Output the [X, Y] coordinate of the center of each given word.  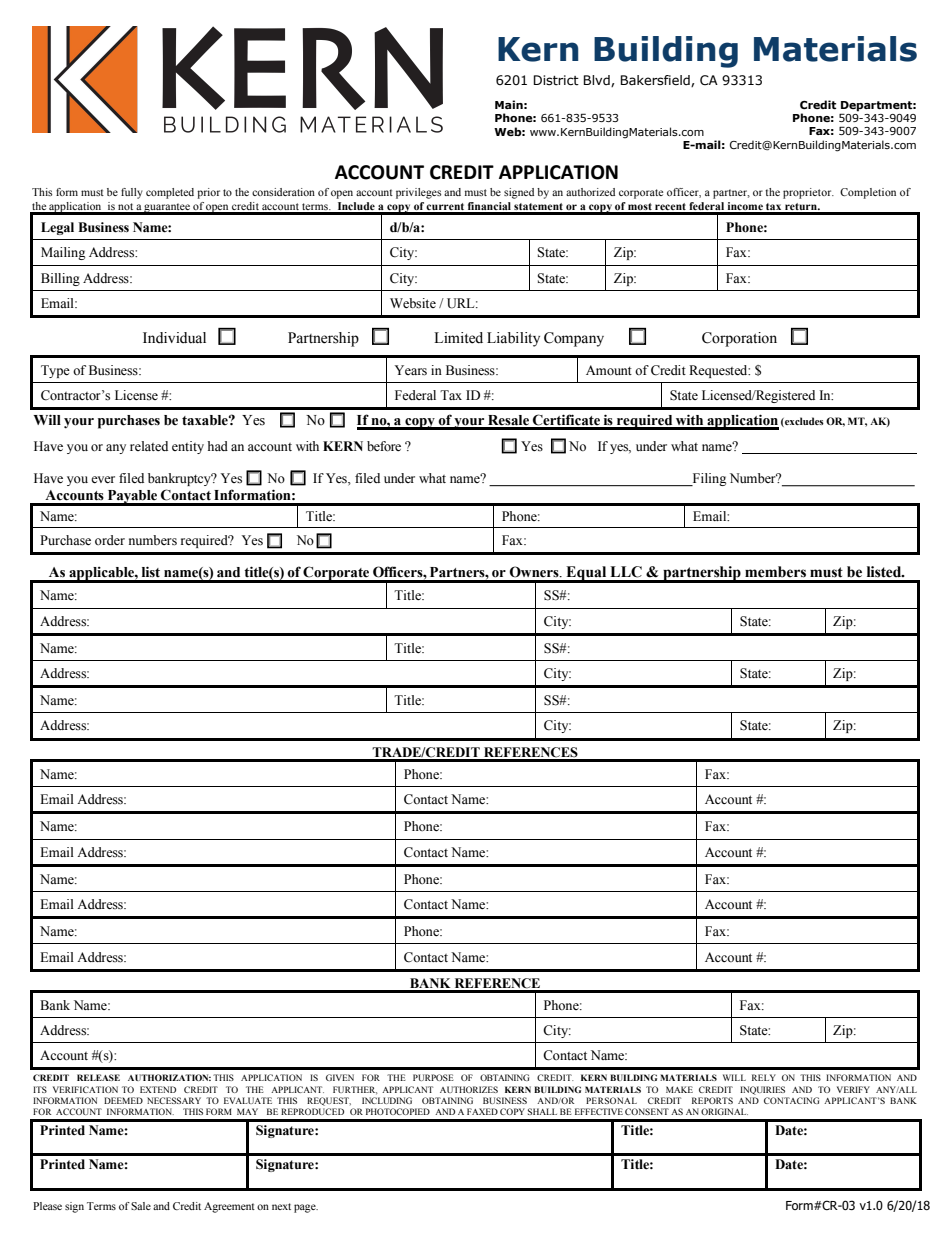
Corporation [739, 339]
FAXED [482, 1111]
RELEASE [98, 1077]
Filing [708, 479]
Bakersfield [656, 81]
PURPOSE [433, 1077]
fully [132, 193]
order [110, 540]
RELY [764, 1077]
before [384, 446]
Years [411, 370]
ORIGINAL [724, 1111]
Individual [174, 338]
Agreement [229, 1207]
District [556, 80]
